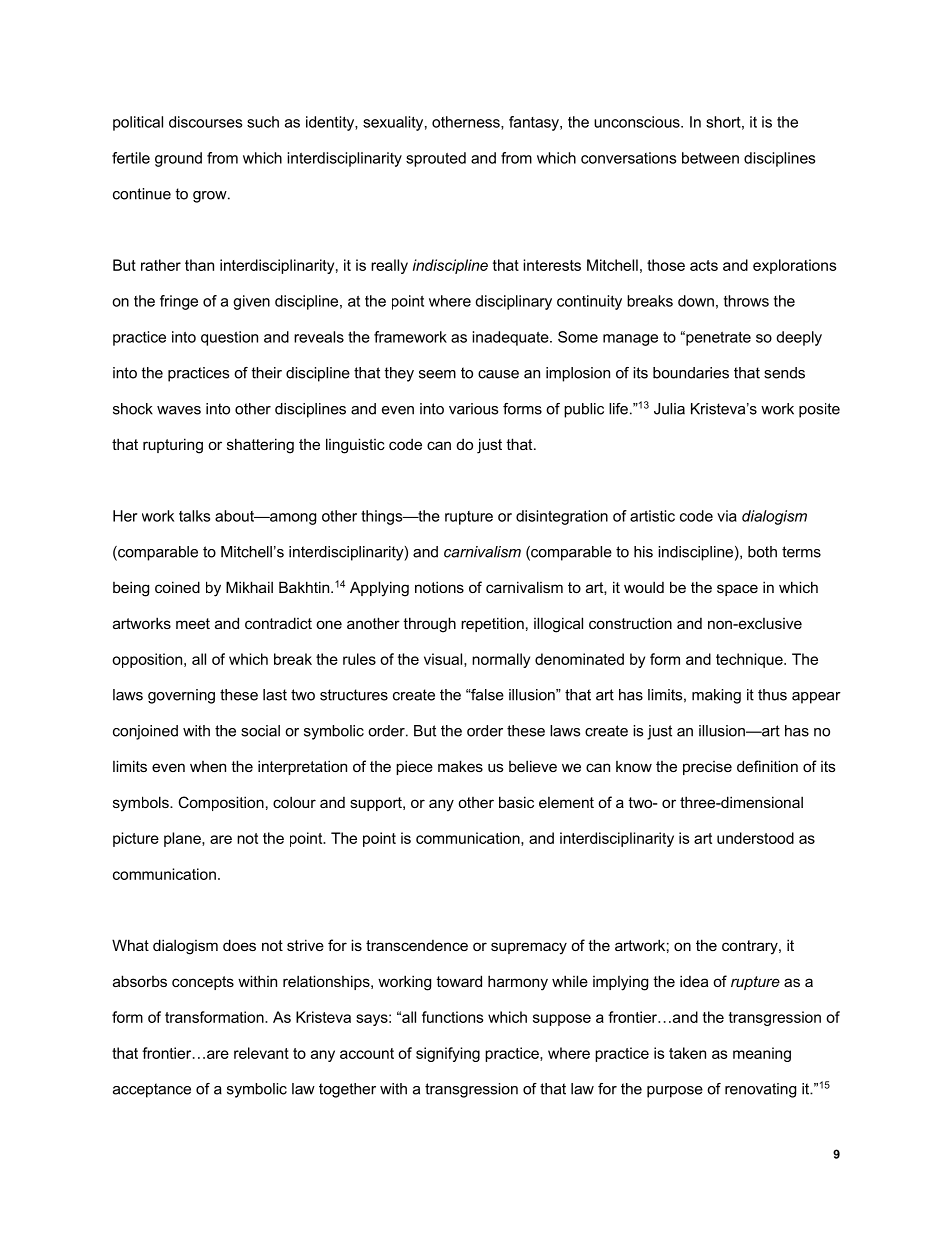 The height and width of the image is (1233, 952). Describe the element at coordinates (193, 623) in the image. I see `meet` at that location.
